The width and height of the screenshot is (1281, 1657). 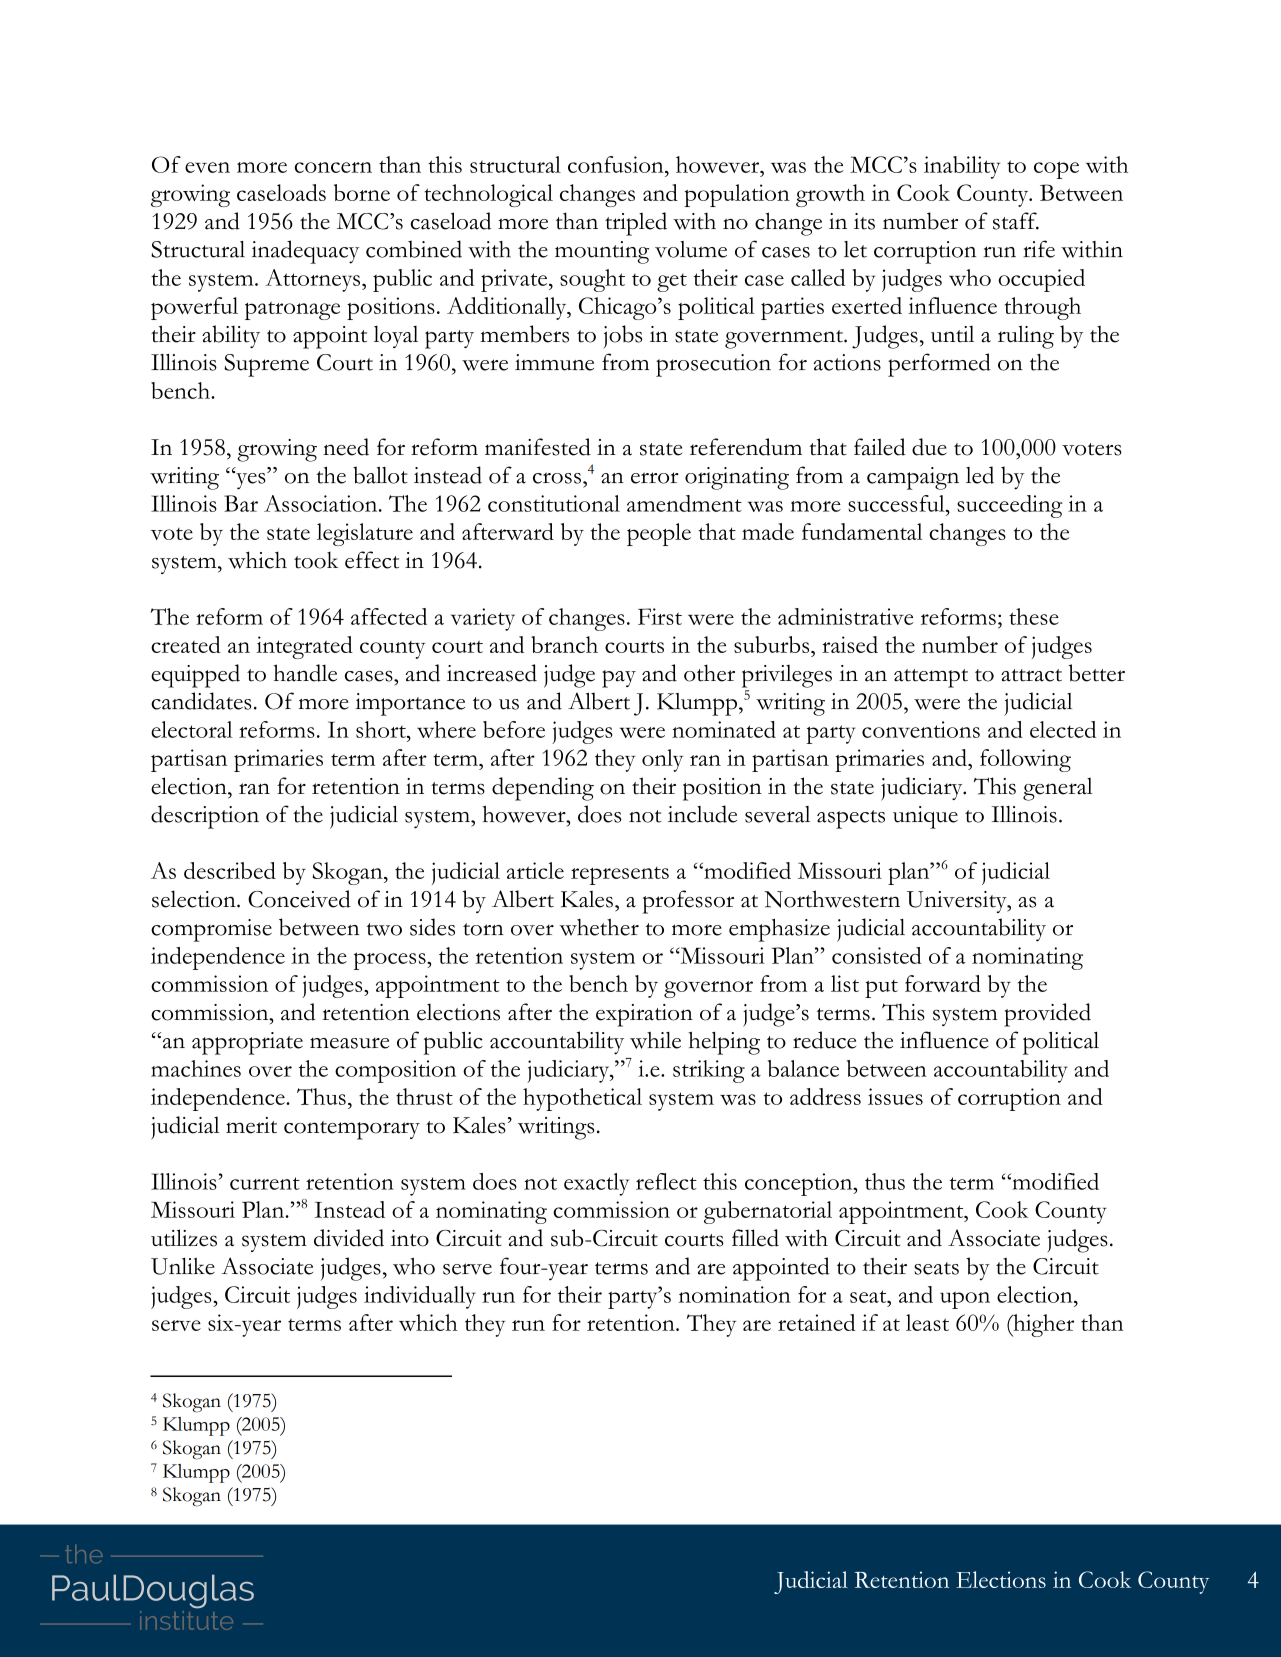 What do you see at coordinates (251, 480) in the screenshot?
I see `yes` at bounding box center [251, 480].
